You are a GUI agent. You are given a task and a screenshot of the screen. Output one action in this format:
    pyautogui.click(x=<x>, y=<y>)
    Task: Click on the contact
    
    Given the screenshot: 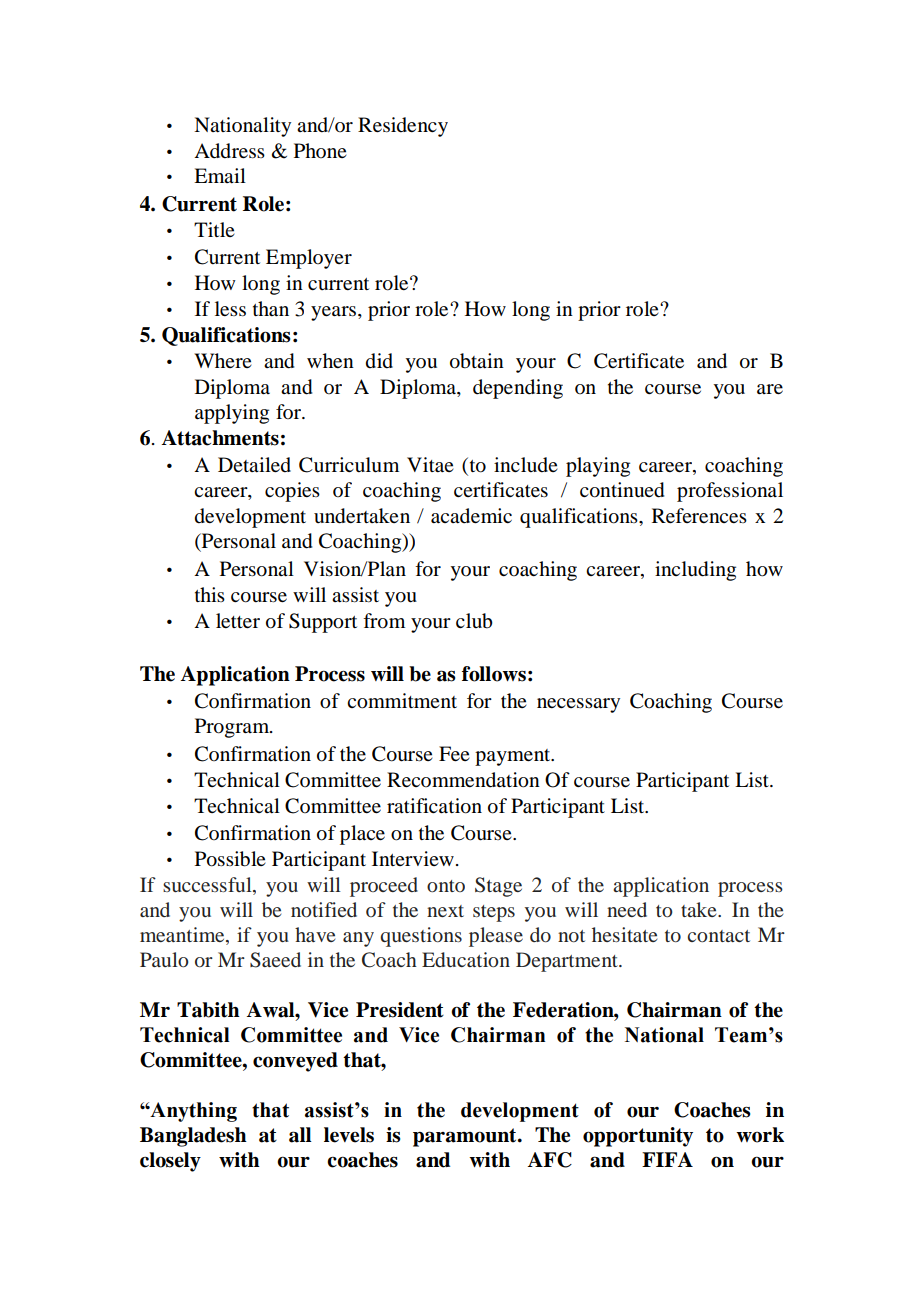 What is the action you would take?
    pyautogui.click(x=719, y=936)
